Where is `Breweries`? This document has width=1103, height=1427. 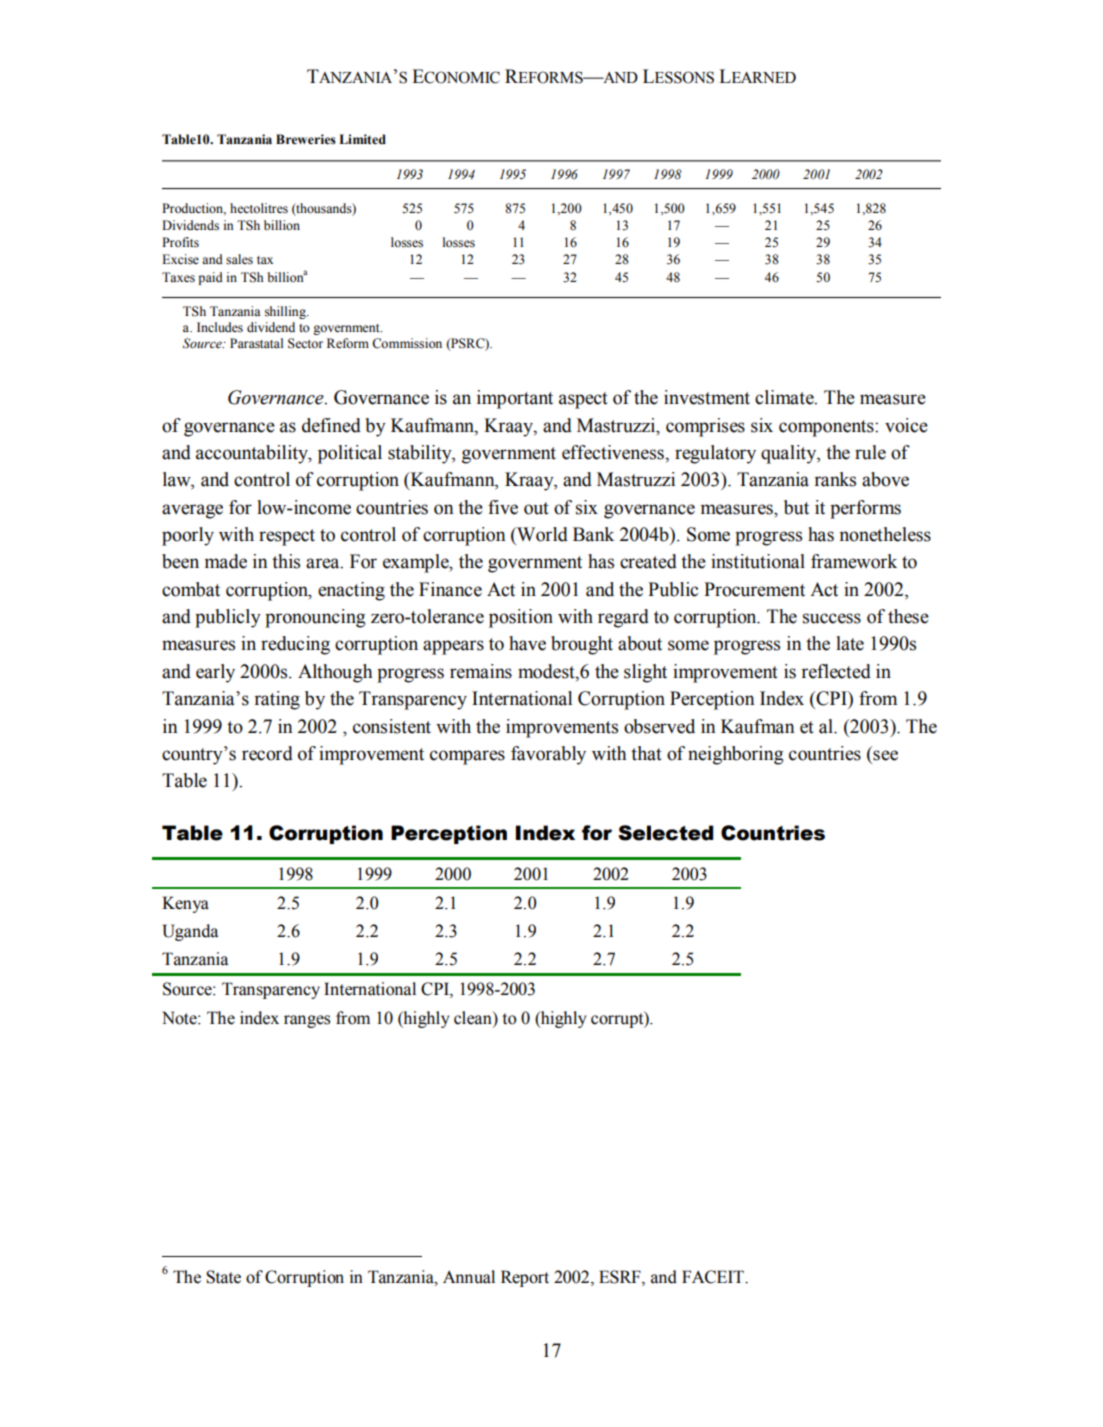
Breweries is located at coordinates (306, 139).
